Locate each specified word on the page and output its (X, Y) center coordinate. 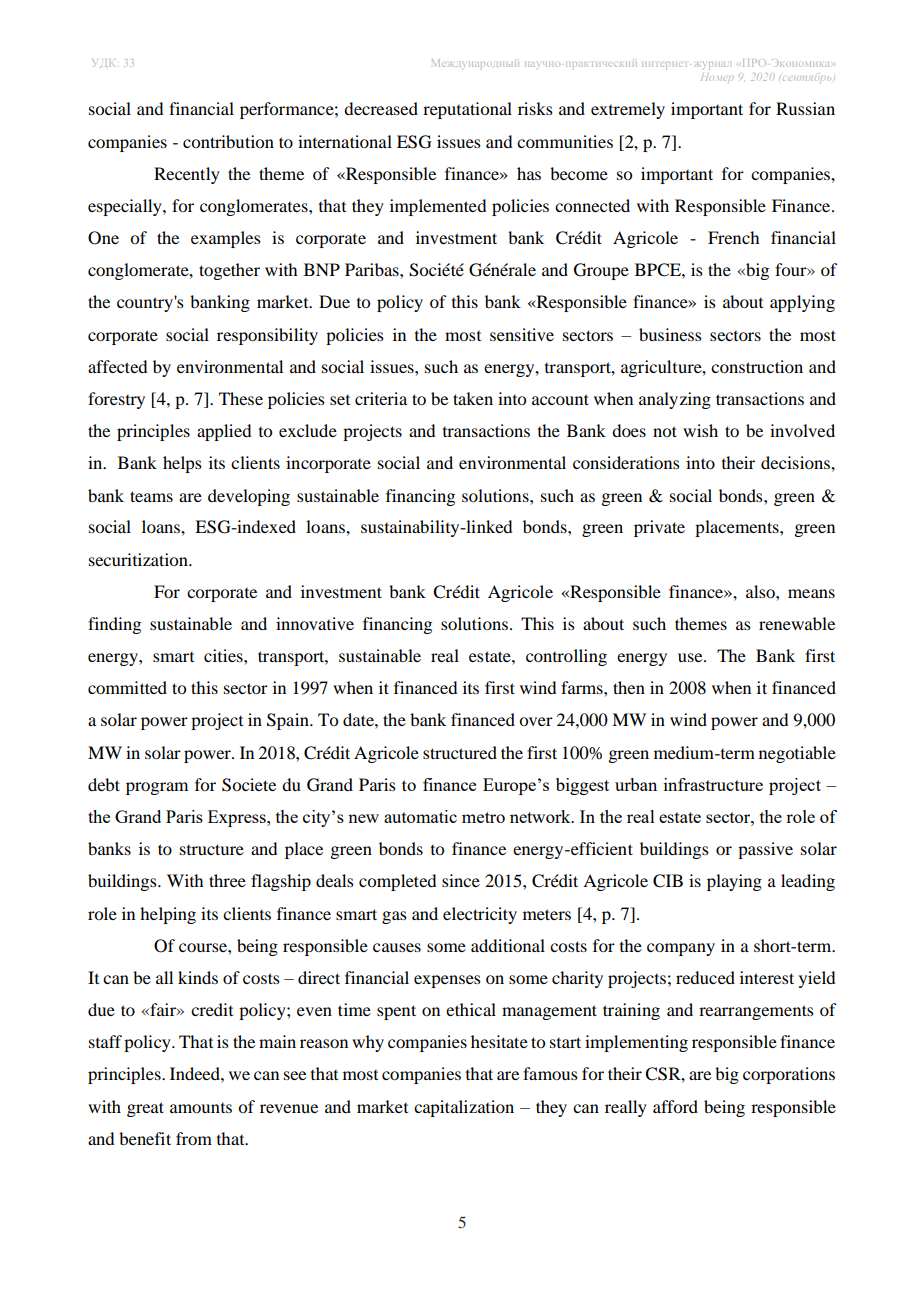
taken (473, 398)
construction (757, 366)
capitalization (464, 1108)
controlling (566, 657)
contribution (228, 141)
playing (734, 882)
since (461, 880)
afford (675, 1106)
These (241, 398)
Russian (805, 108)
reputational (467, 110)
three (227, 880)
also (761, 591)
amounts (201, 1108)
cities (224, 655)
